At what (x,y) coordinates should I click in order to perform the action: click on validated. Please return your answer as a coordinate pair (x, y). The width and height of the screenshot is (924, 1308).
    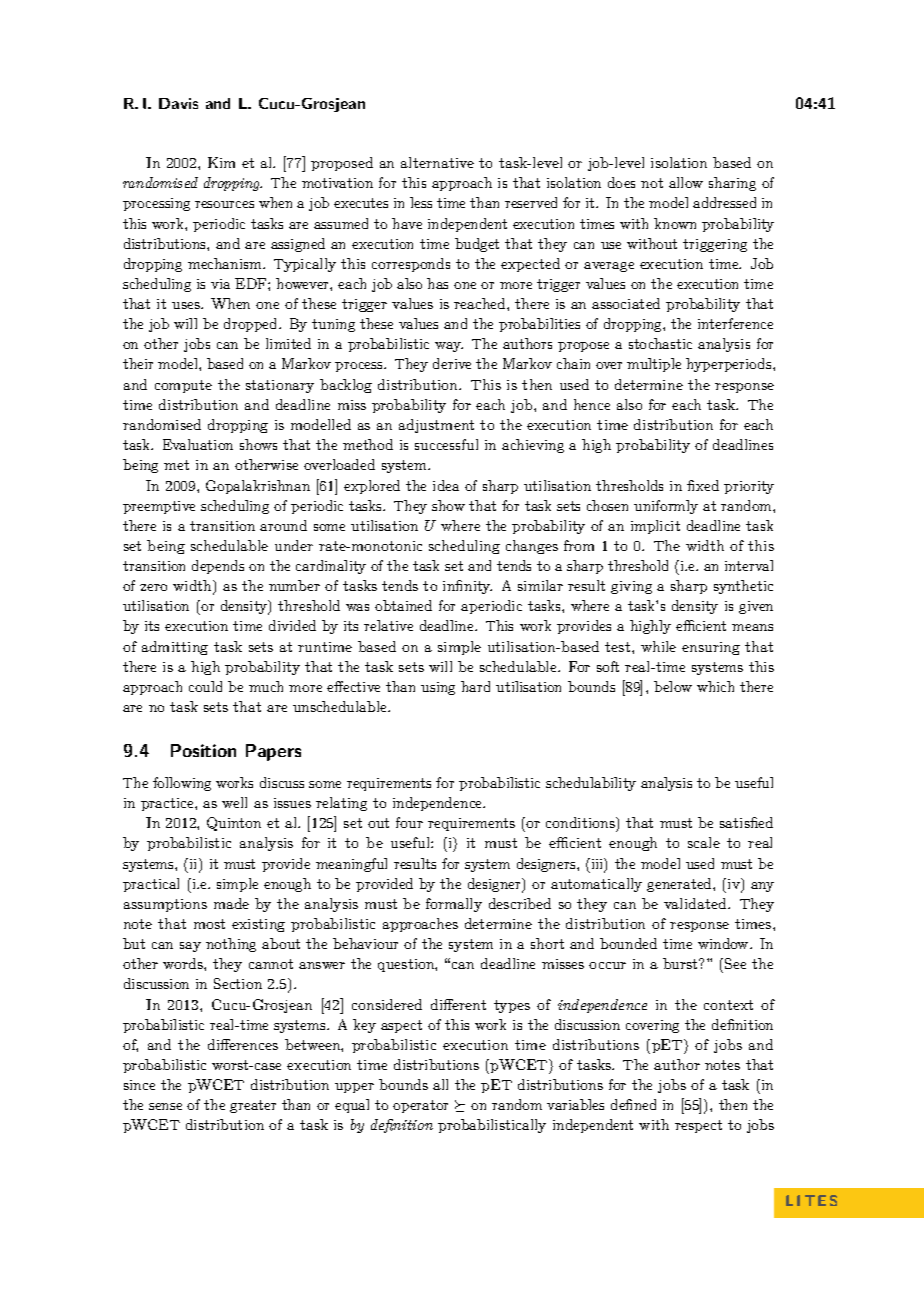
    Looking at the image, I should click on (696, 903).
